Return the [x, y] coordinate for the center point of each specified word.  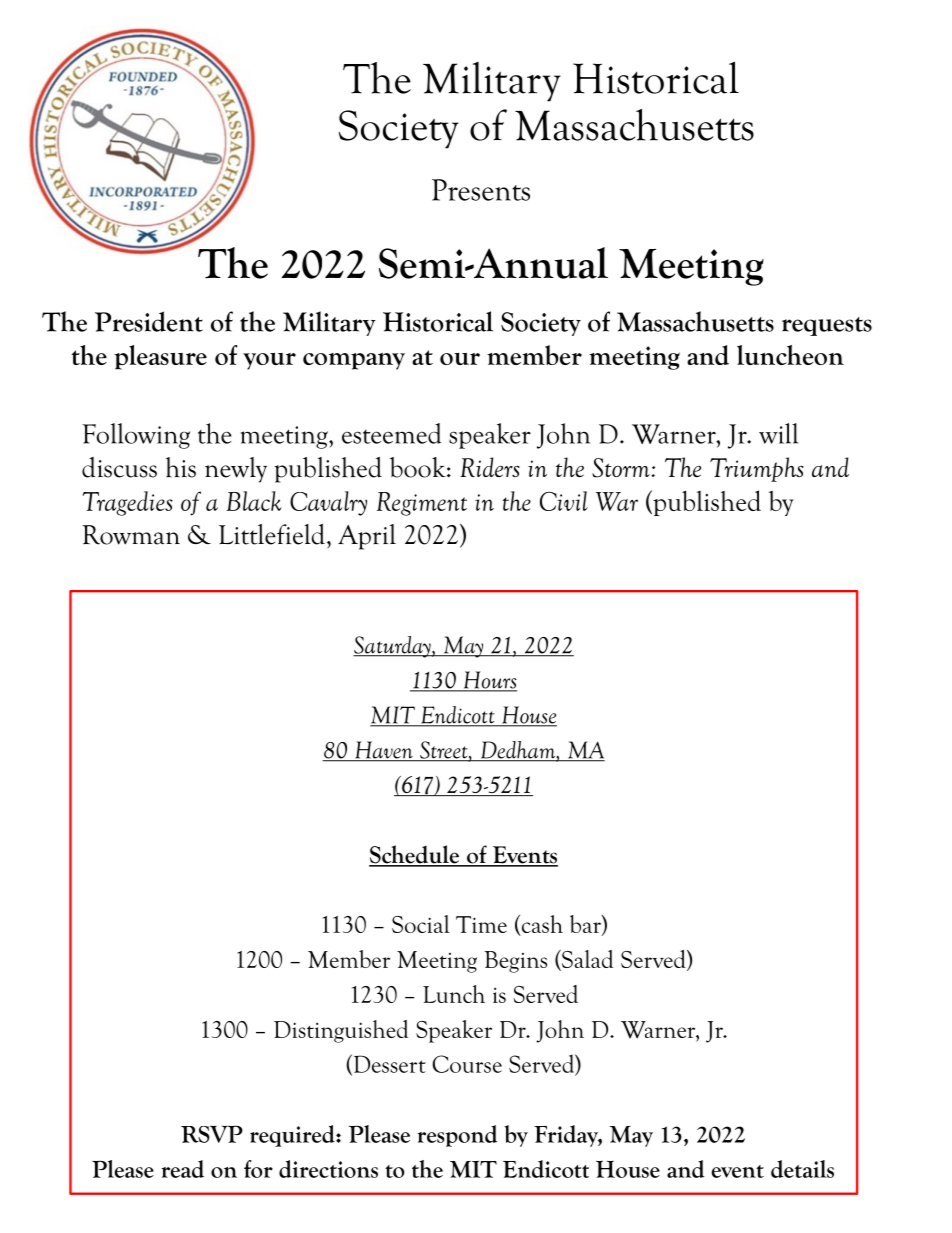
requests [827, 326]
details [802, 1169]
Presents [481, 190]
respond [457, 1136]
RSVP [212, 1134]
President [149, 321]
